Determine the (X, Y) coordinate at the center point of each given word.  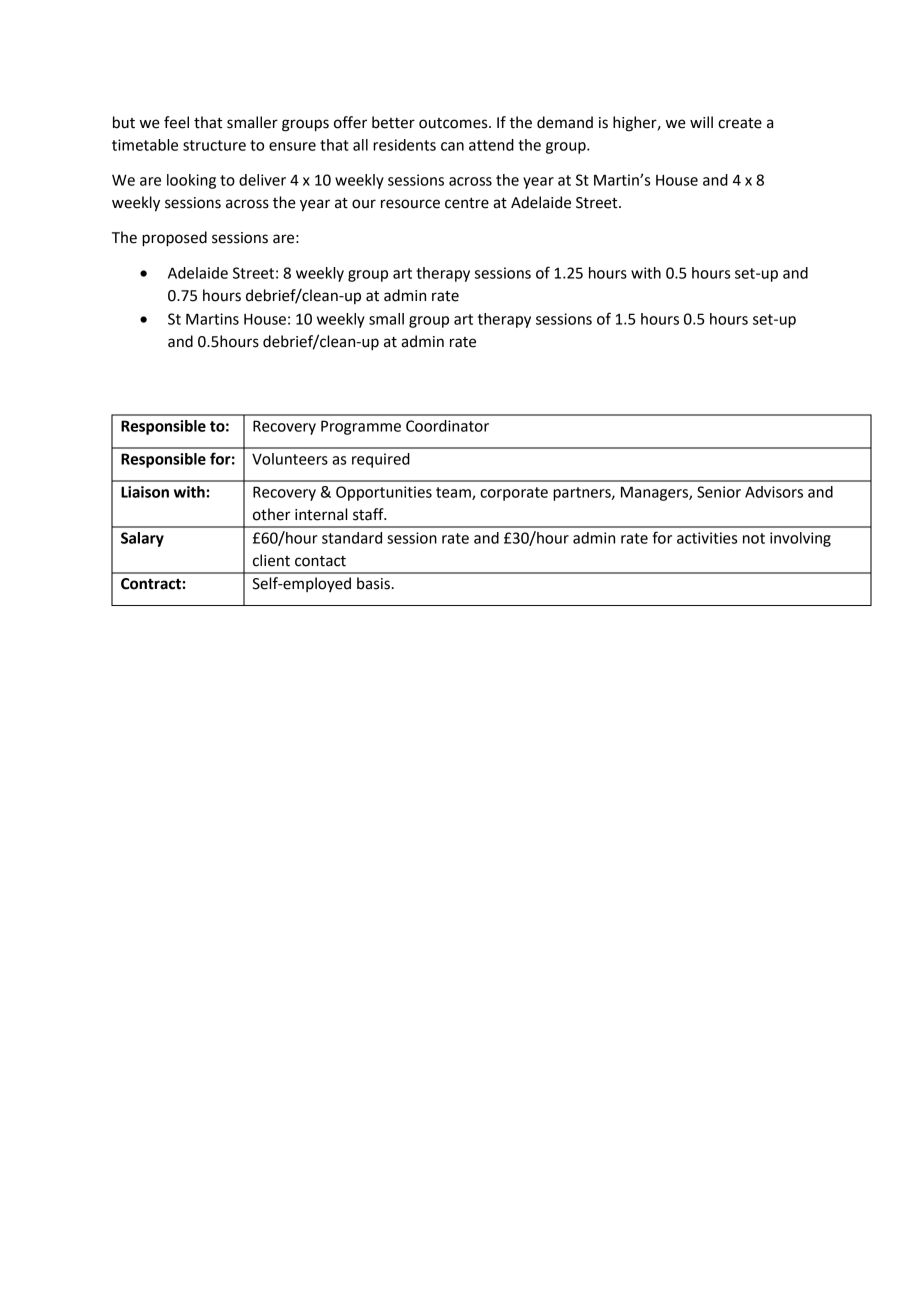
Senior (719, 492)
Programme (361, 427)
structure (214, 145)
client (271, 560)
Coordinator (447, 426)
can (452, 146)
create (740, 123)
